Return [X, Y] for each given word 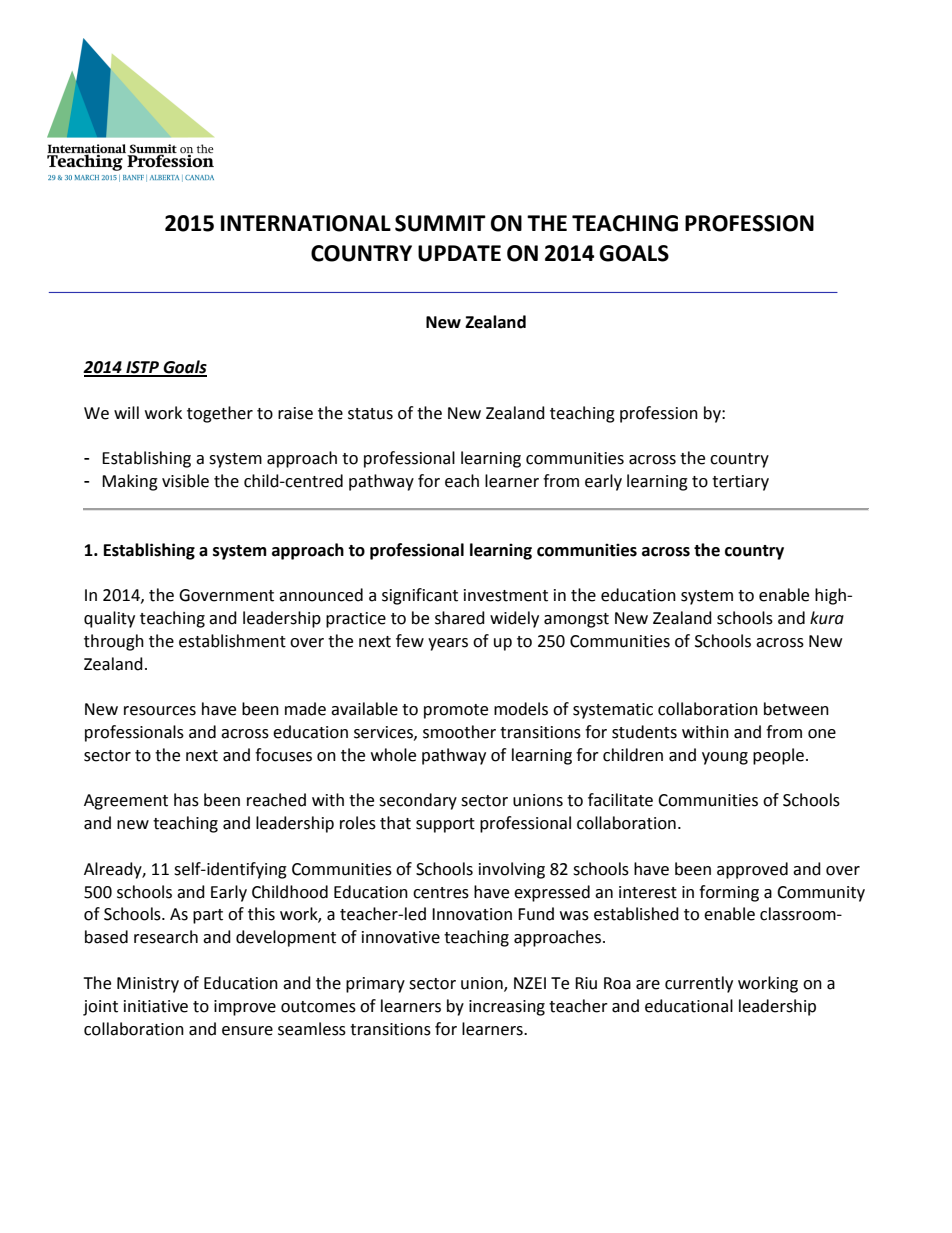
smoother [459, 732]
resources [160, 711]
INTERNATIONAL [306, 223]
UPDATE [459, 253]
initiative [156, 1006]
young [725, 758]
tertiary [740, 483]
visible [185, 481]
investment [506, 595]
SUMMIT [440, 223]
